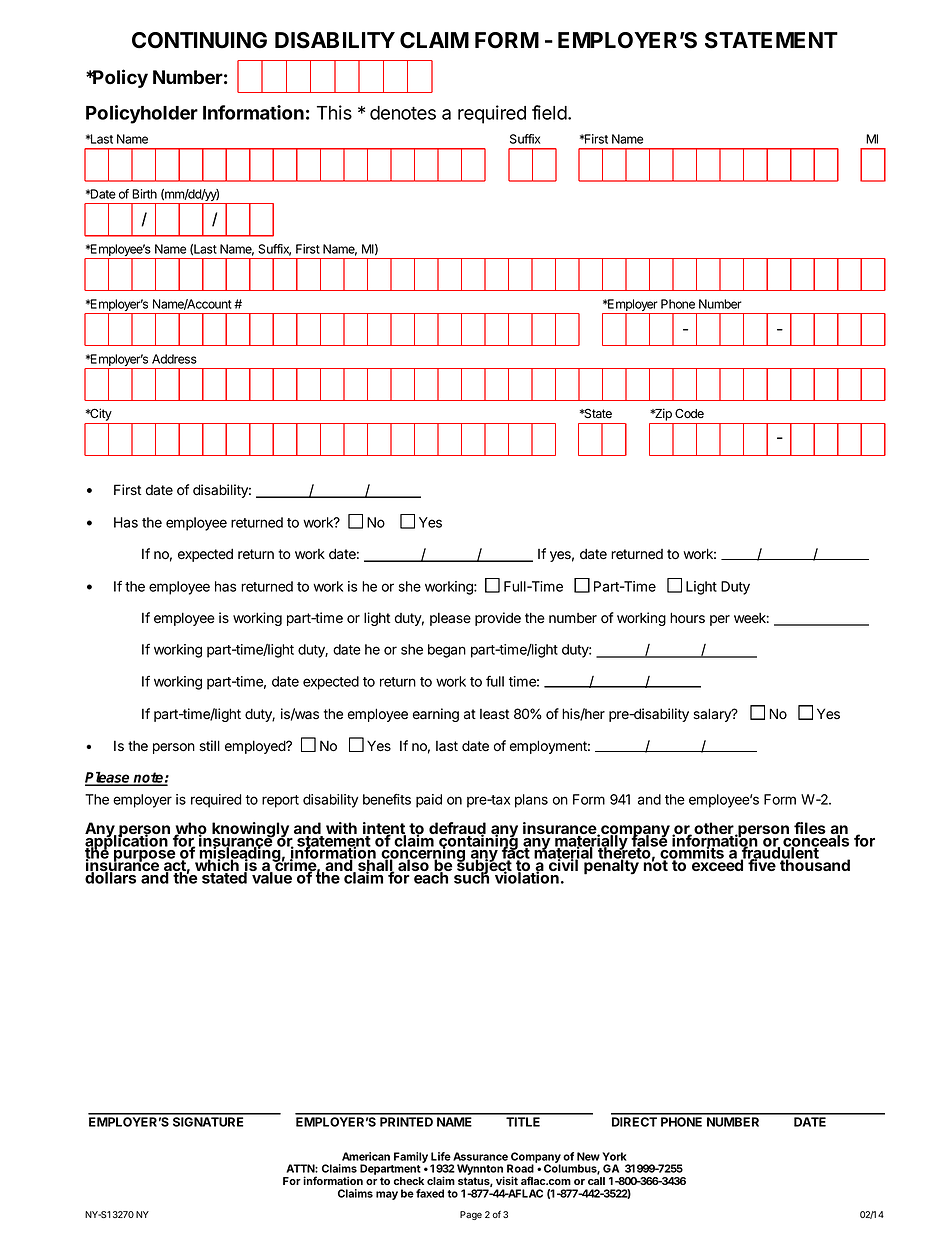 The width and height of the page is (952, 1233). Describe the element at coordinates (209, 746) in the page. I see `still` at that location.
